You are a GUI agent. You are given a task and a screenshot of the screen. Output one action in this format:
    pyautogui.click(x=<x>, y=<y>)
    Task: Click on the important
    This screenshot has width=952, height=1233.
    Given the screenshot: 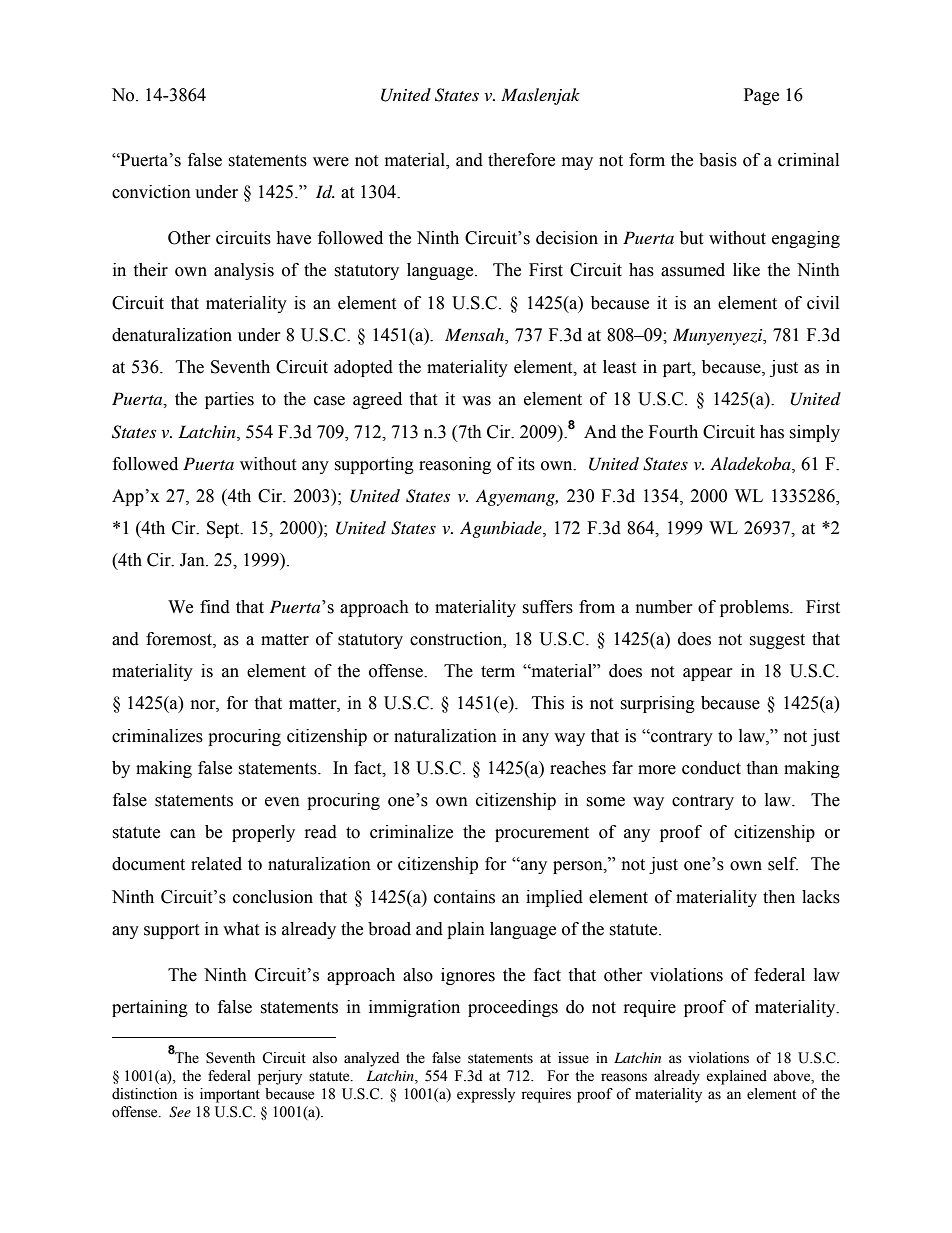 What is the action you would take?
    pyautogui.click(x=230, y=1095)
